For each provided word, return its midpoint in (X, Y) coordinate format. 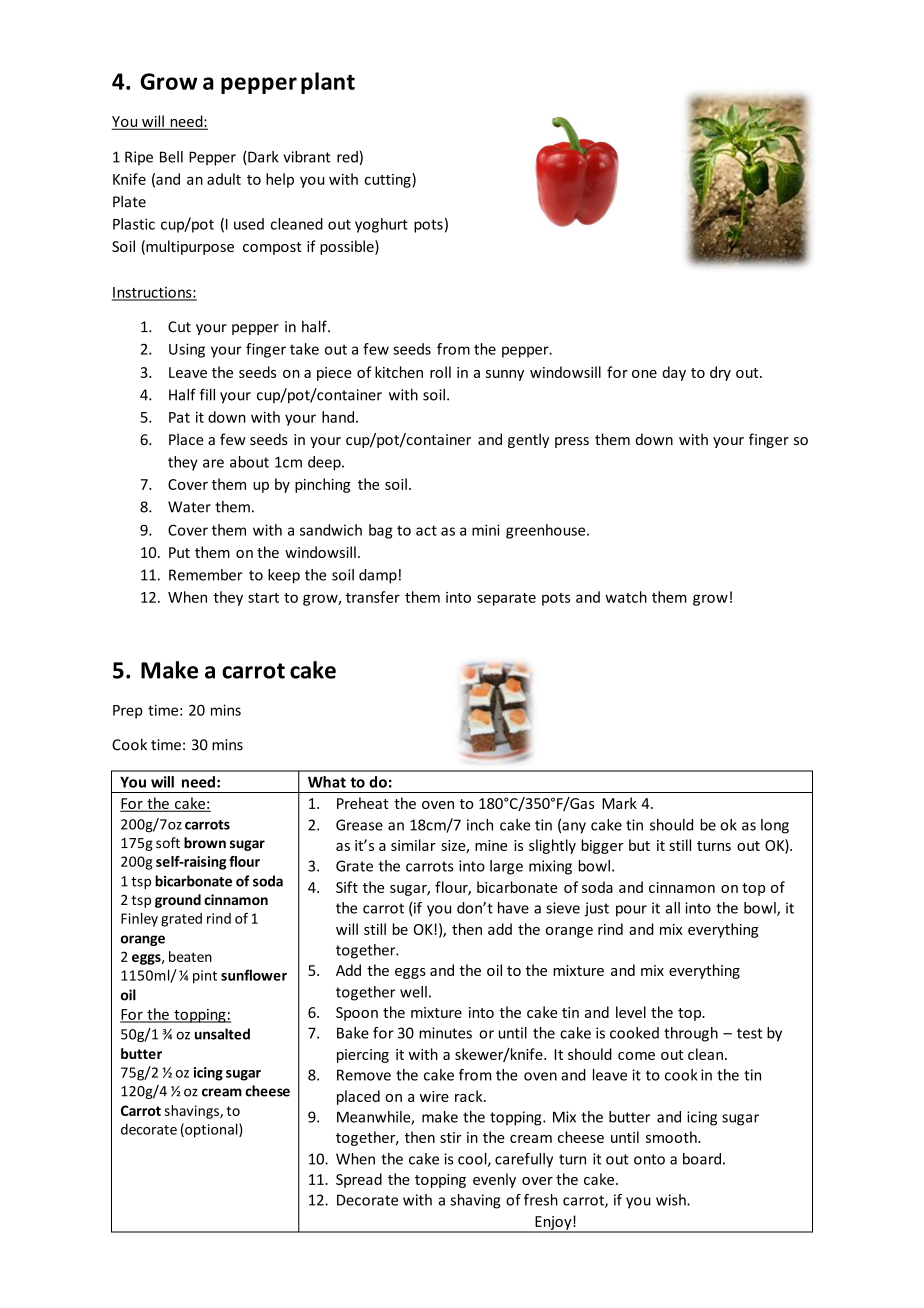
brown (205, 843)
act (426, 530)
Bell (171, 157)
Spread (359, 1180)
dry (720, 373)
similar (413, 845)
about (249, 462)
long (775, 826)
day (674, 373)
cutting (389, 180)
